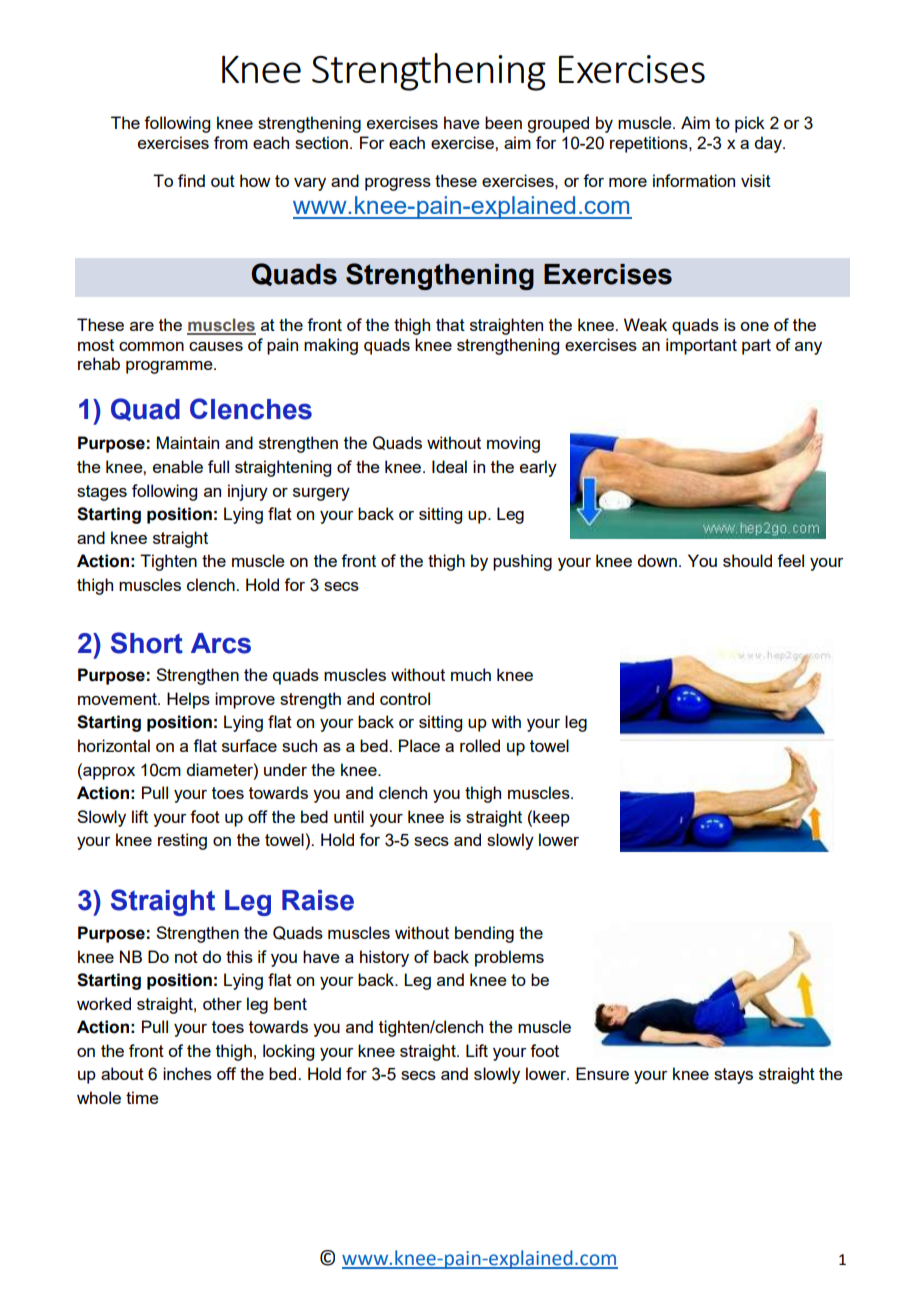 The width and height of the page is (924, 1308). I want to click on much, so click(471, 674).
